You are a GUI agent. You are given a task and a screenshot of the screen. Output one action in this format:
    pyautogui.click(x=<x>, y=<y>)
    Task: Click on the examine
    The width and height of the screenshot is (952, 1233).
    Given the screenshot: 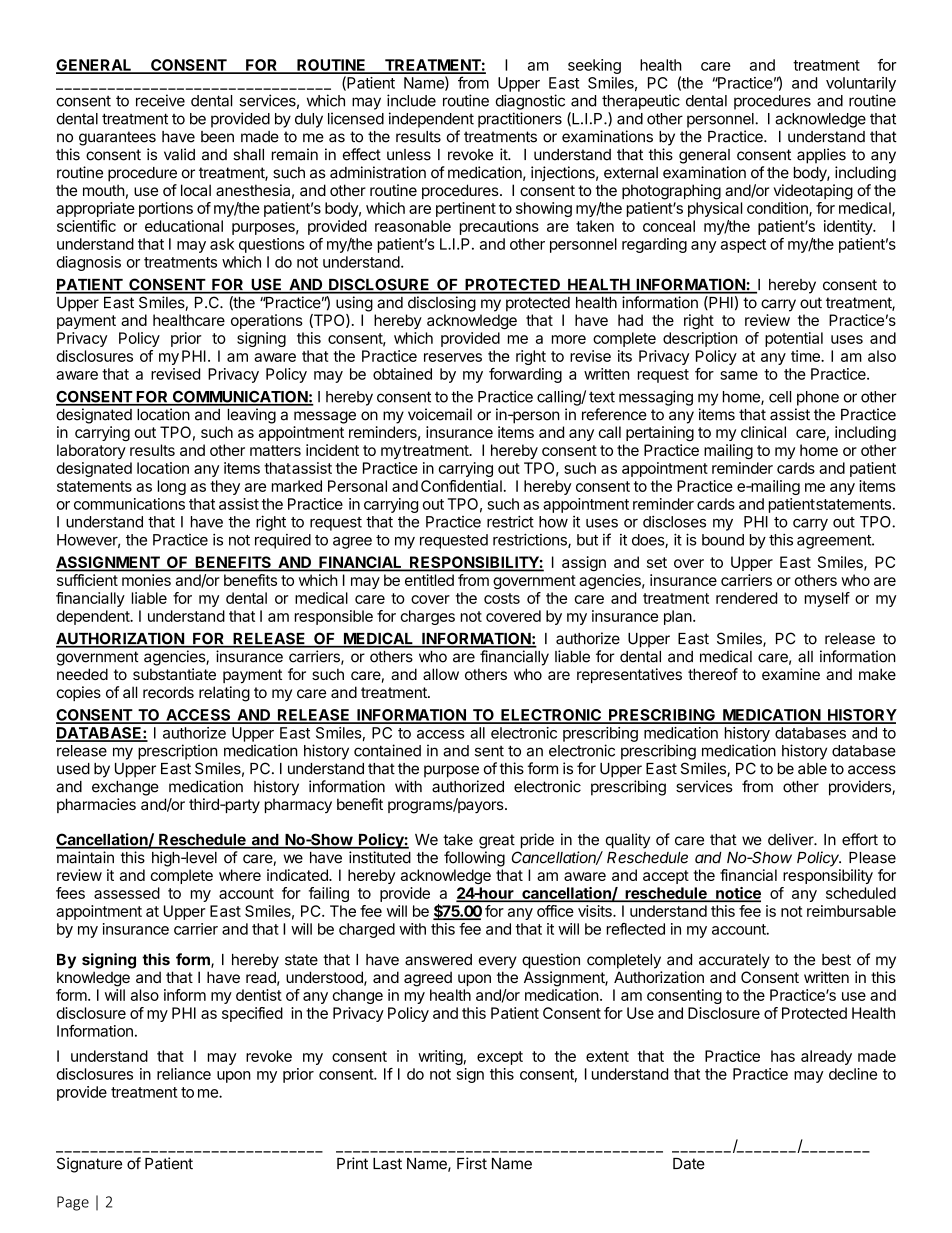 What is the action you would take?
    pyautogui.click(x=791, y=674)
